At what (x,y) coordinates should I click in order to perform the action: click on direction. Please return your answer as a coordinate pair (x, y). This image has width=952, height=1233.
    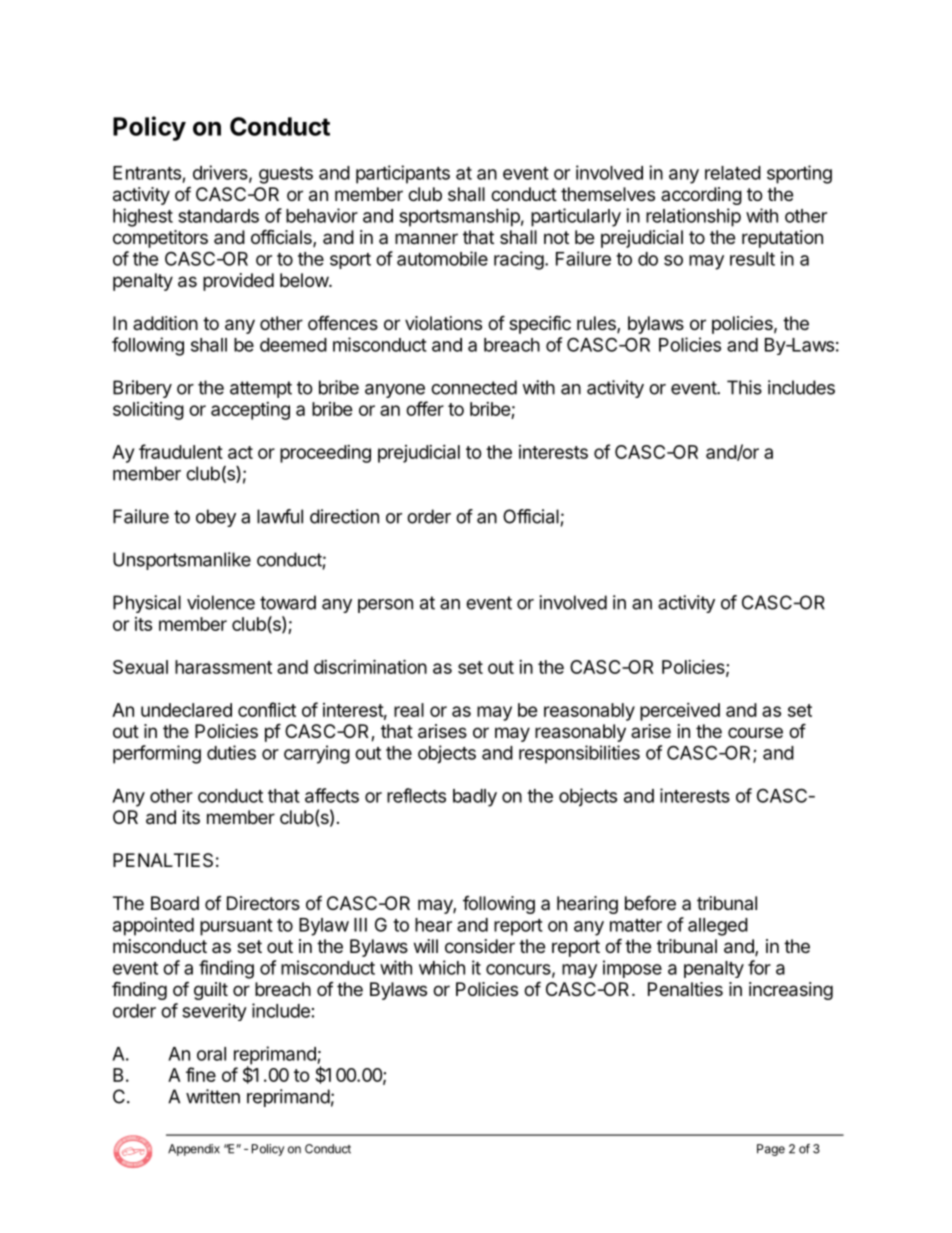
    Looking at the image, I should click on (344, 516).
